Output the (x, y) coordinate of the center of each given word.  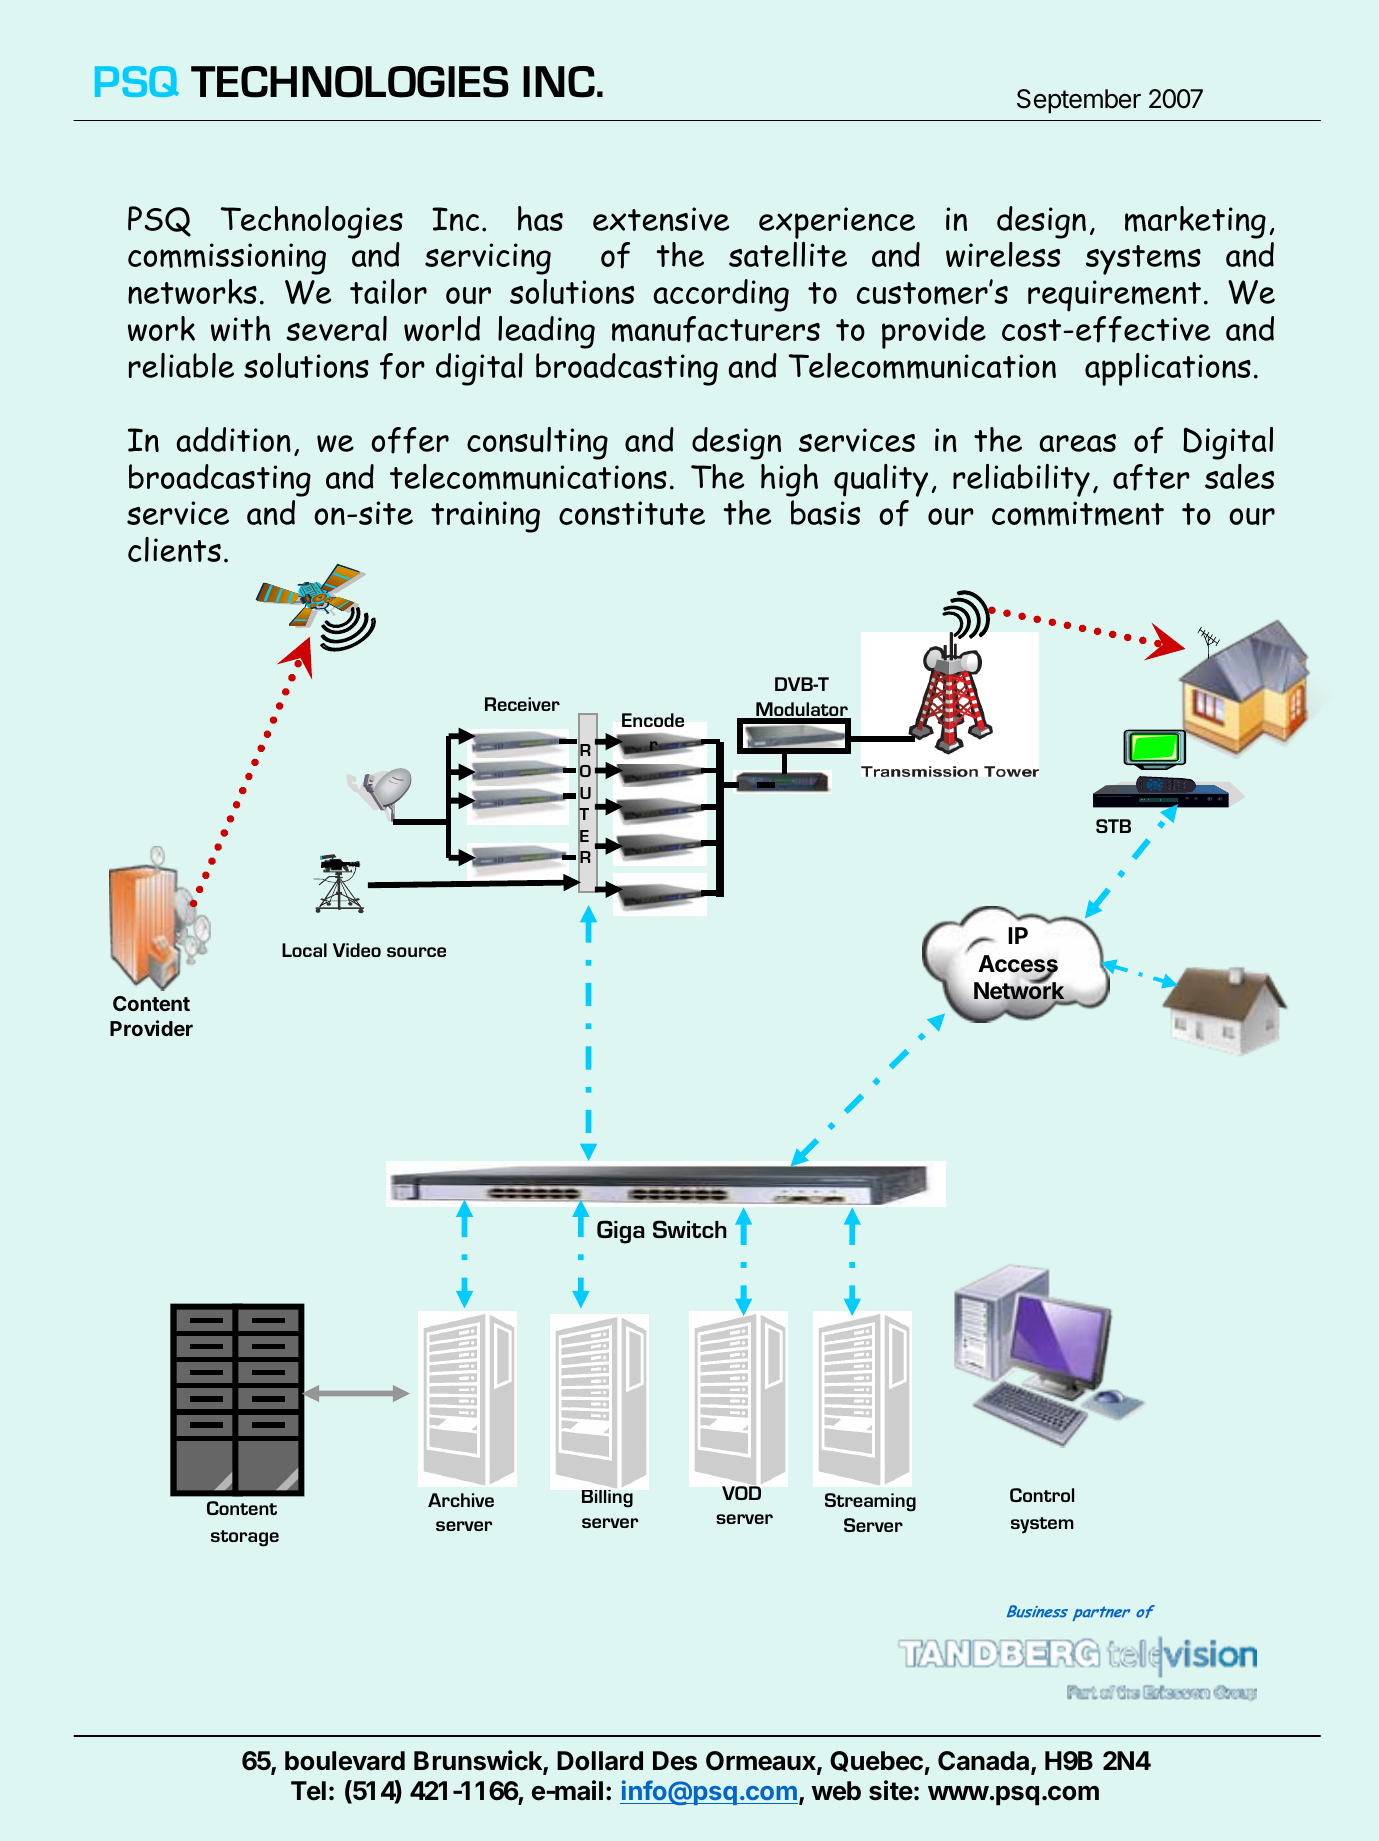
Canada (985, 1762)
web (836, 1791)
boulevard (345, 1761)
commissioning (227, 259)
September (1079, 101)
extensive (661, 219)
